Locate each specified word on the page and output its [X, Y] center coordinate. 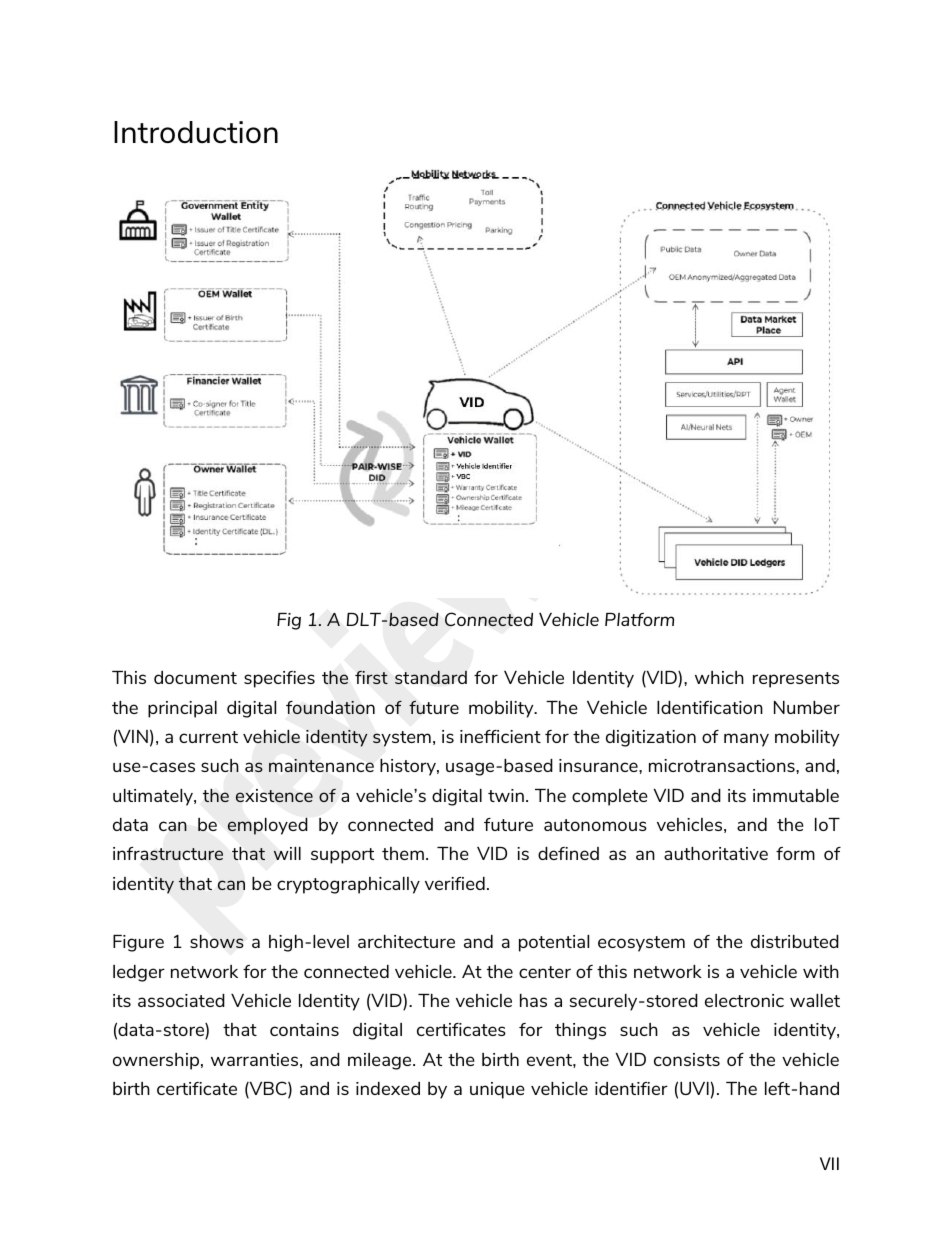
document [195, 677]
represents [796, 680]
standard [431, 677]
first [371, 677]
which [719, 677]
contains [304, 1029]
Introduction [196, 132]
